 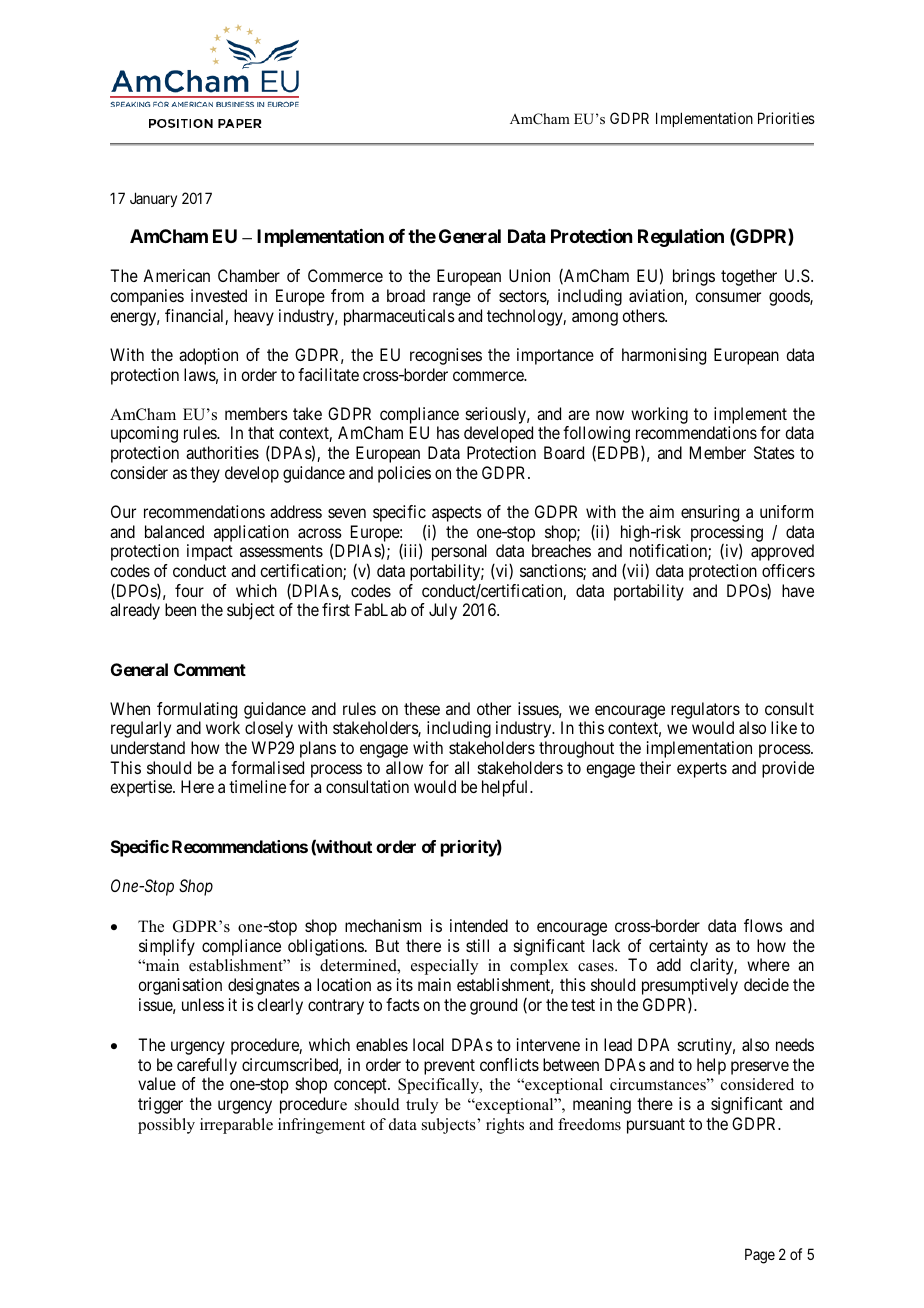 What do you see at coordinates (786, 118) in the image?
I see `Priorities` at bounding box center [786, 118].
